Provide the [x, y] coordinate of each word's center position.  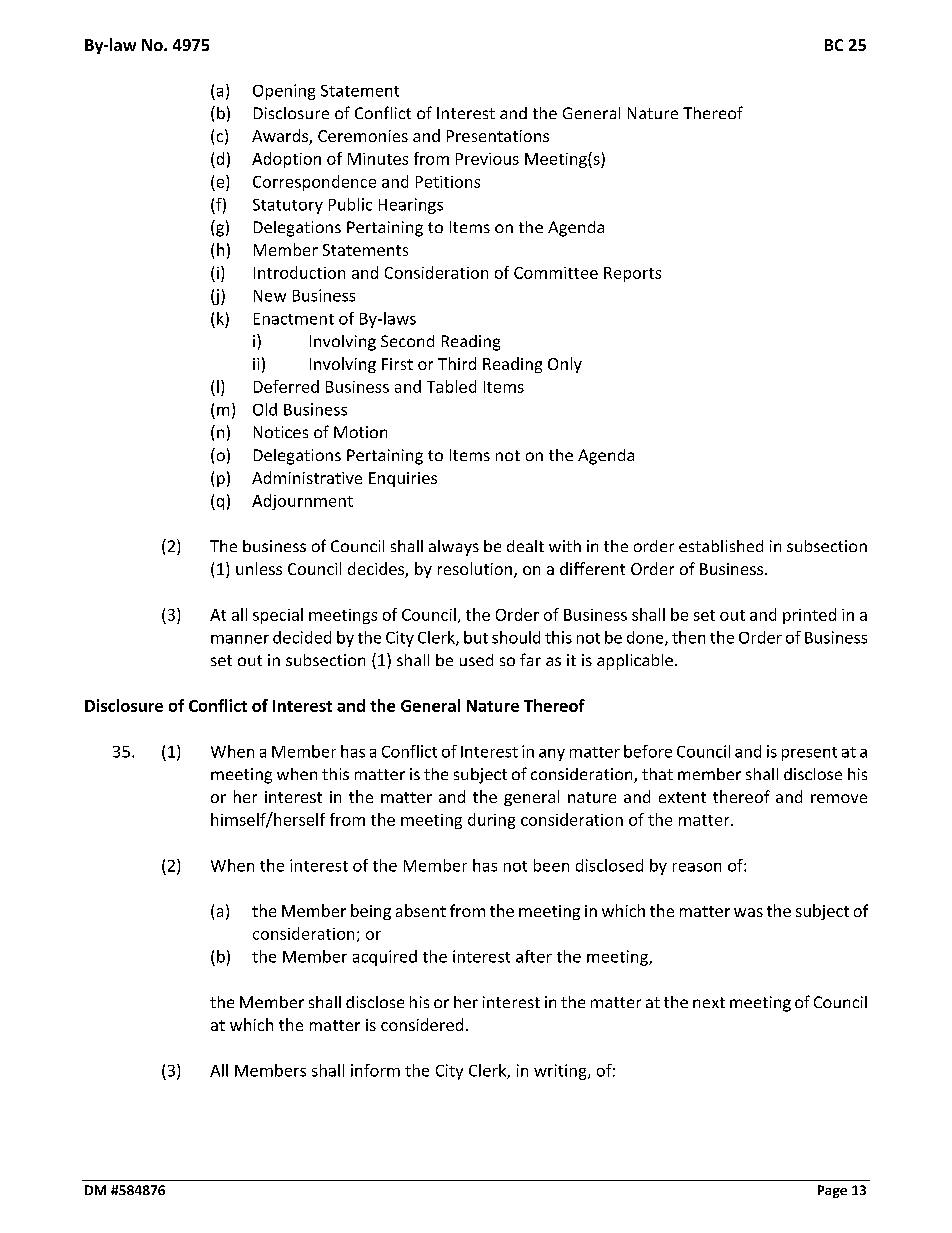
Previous [487, 159]
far [530, 659]
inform [375, 1070]
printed [809, 616]
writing [561, 1072]
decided [302, 637]
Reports [632, 274]
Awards [281, 137]
